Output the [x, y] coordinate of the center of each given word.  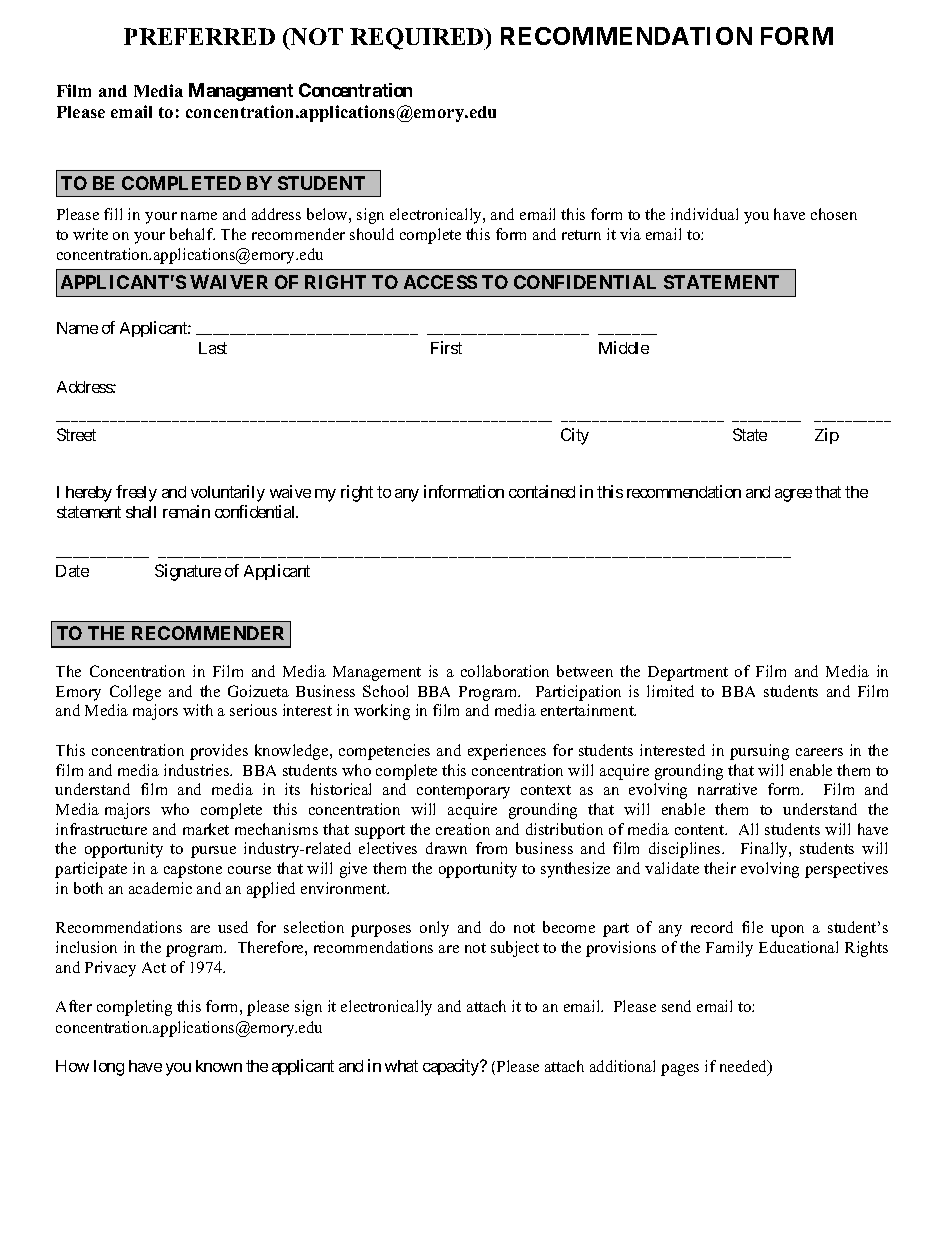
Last [213, 348]
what [401, 1066]
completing [134, 1008]
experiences [507, 752]
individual [704, 214]
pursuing [759, 752]
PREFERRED [199, 36]
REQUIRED [418, 39]
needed [745, 1067]
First [446, 347]
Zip [827, 436]
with [198, 710]
